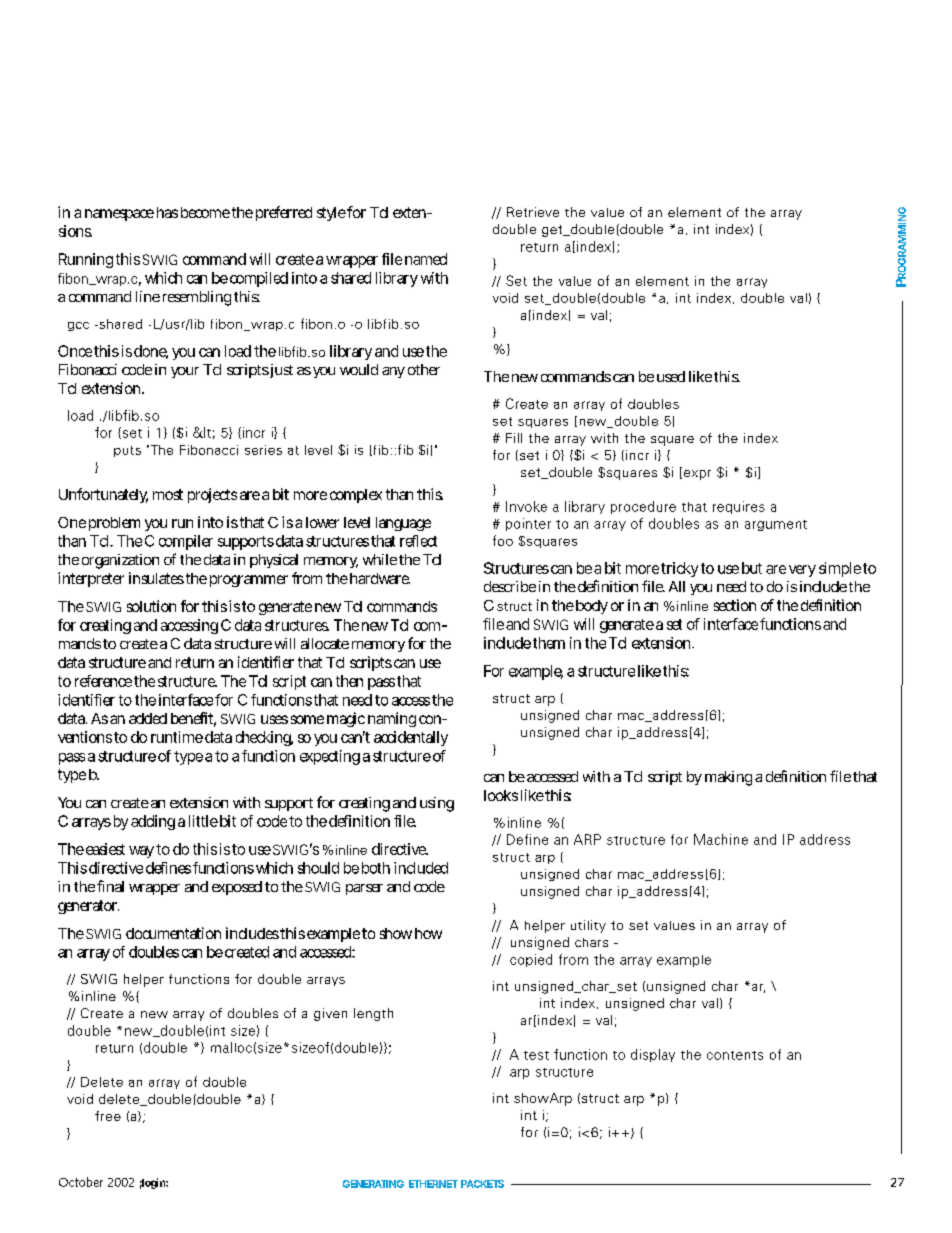  Describe the element at coordinates (167, 212) in the screenshot. I see `has` at that location.
